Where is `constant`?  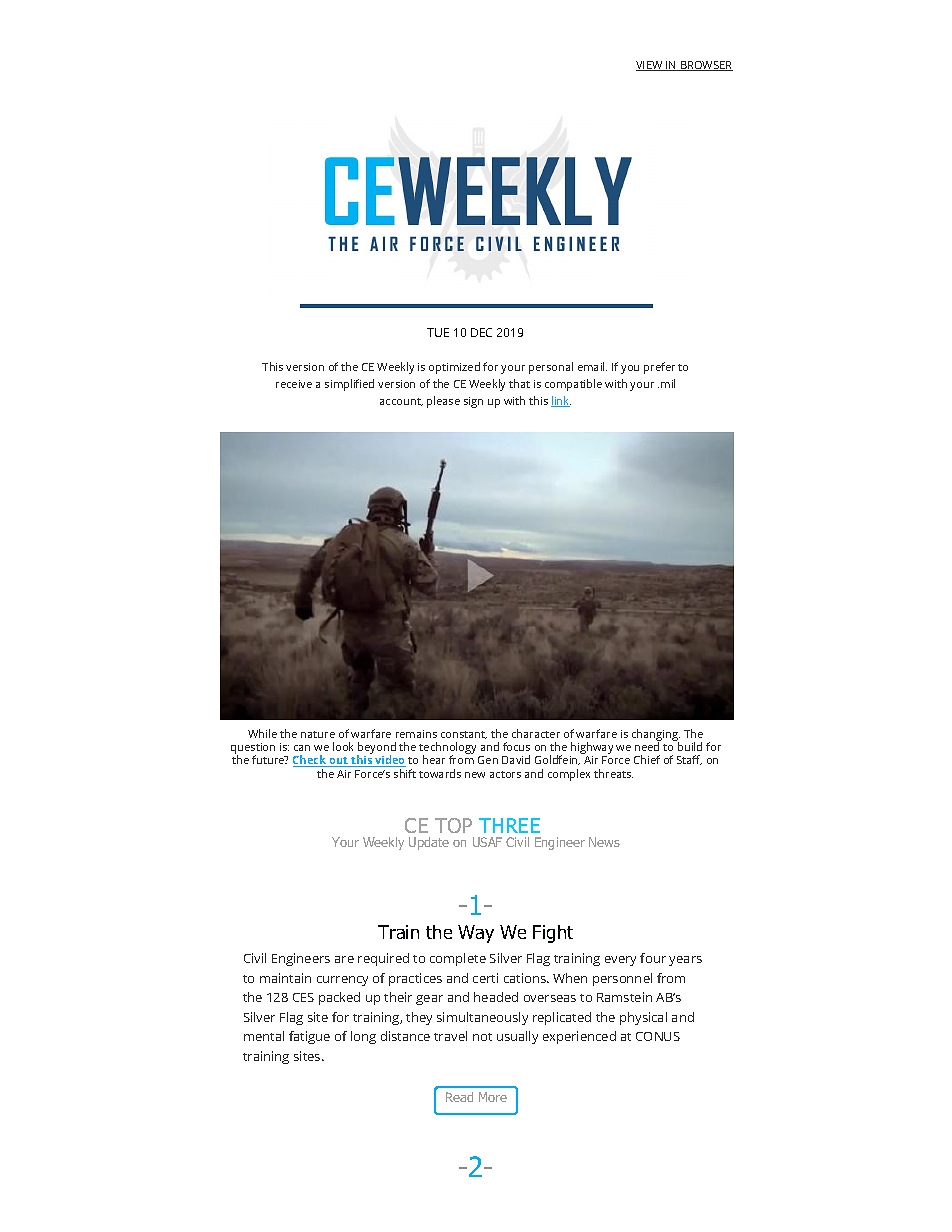 constant is located at coordinates (464, 735).
